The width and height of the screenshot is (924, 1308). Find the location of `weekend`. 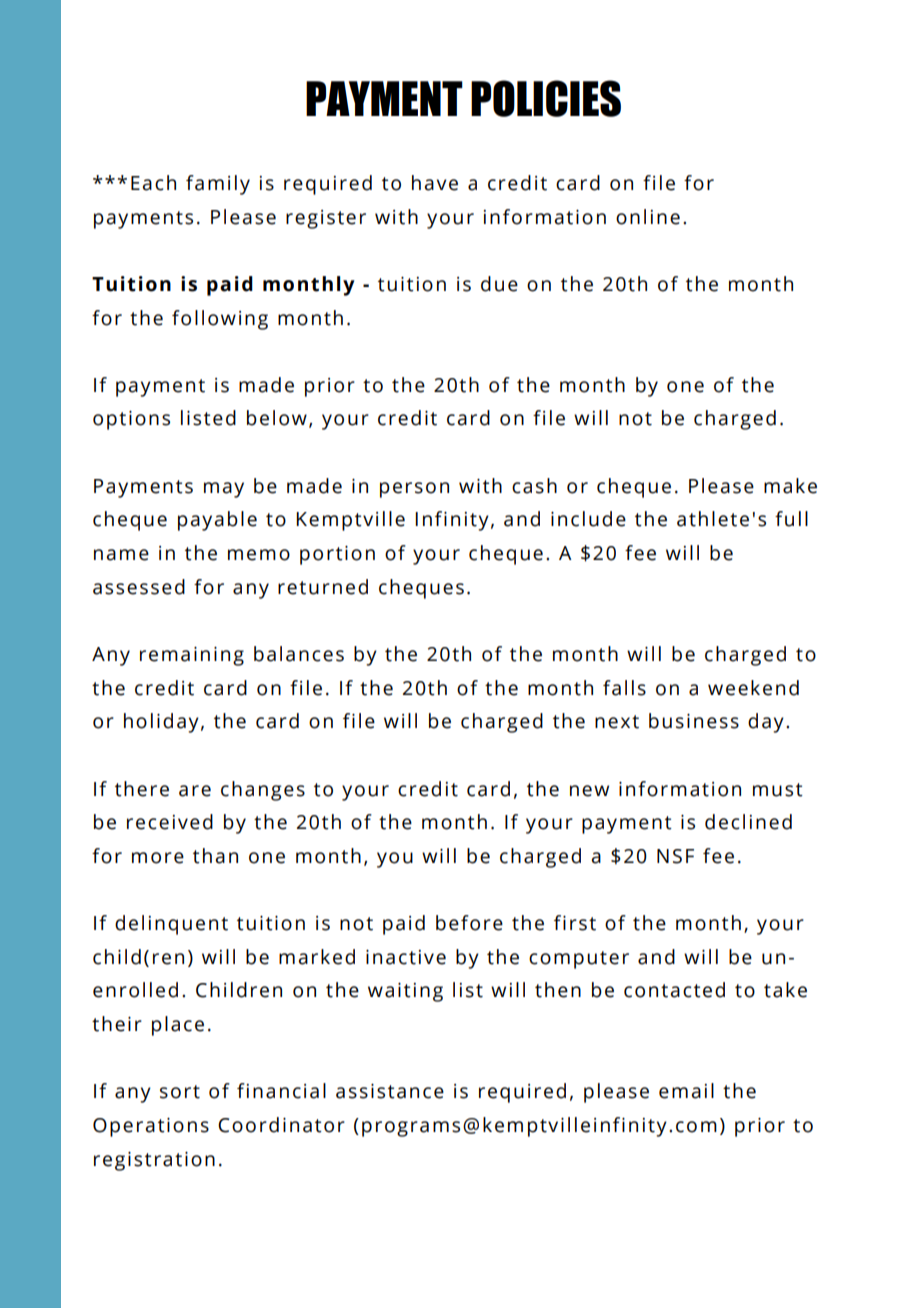

weekend is located at coordinates (753, 688).
